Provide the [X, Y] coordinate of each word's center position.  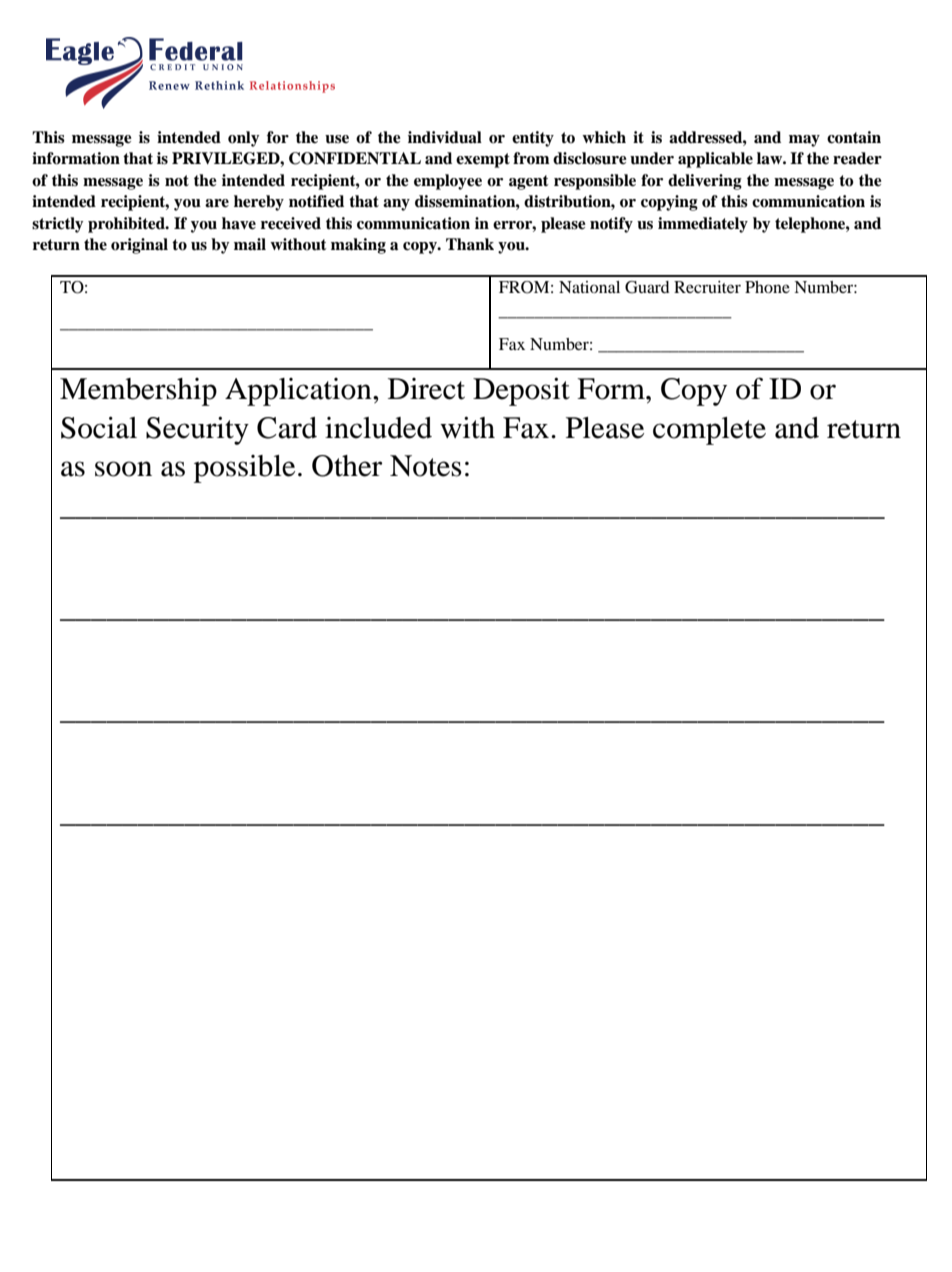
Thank [470, 244]
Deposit [521, 392]
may [804, 141]
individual [445, 137]
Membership [138, 392]
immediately [703, 225]
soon [123, 469]
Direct [426, 389]
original [139, 246]
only [244, 139]
